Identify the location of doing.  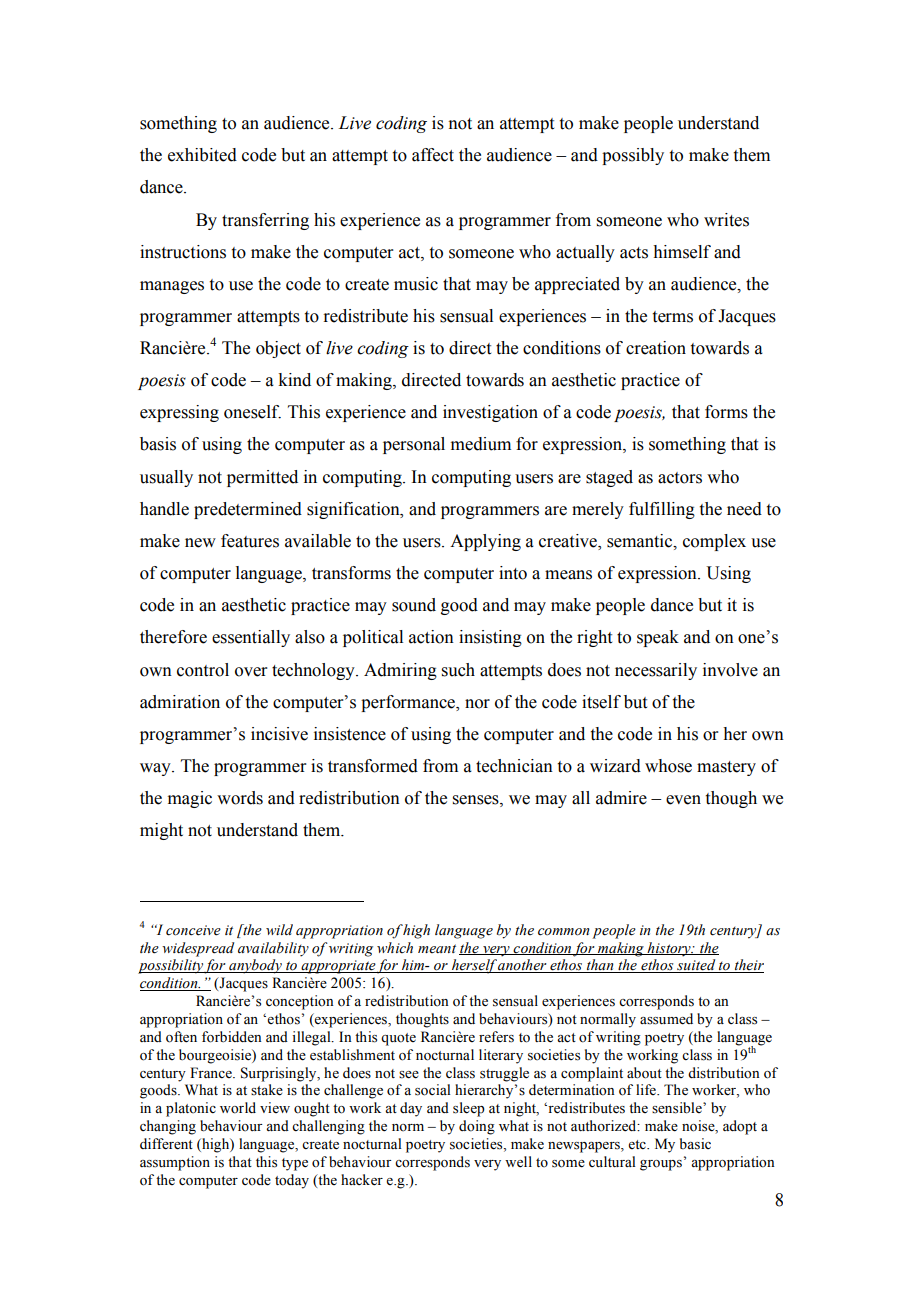
(477, 1127).
